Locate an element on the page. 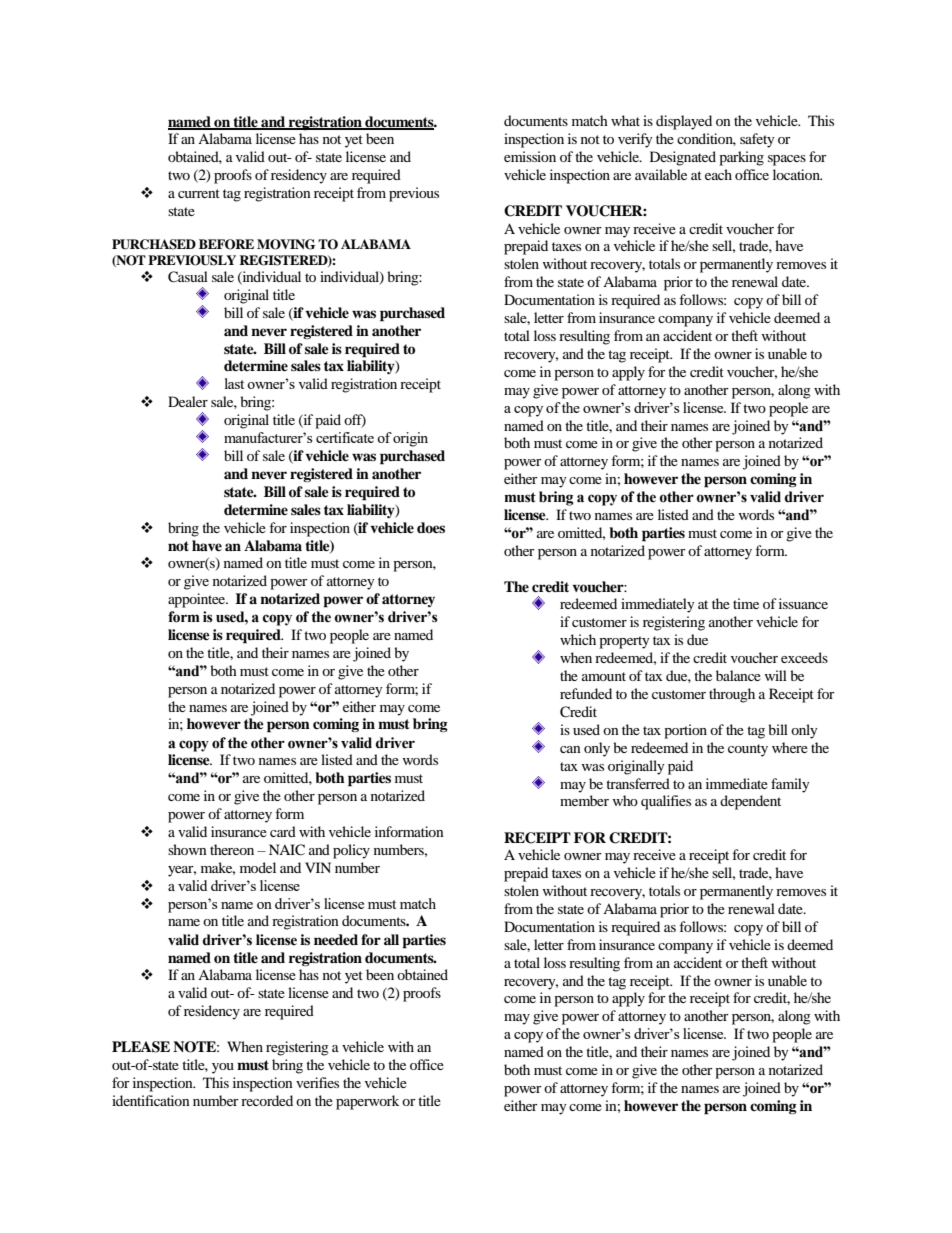 This image has height=1233, width=952. does is located at coordinates (431, 527).
